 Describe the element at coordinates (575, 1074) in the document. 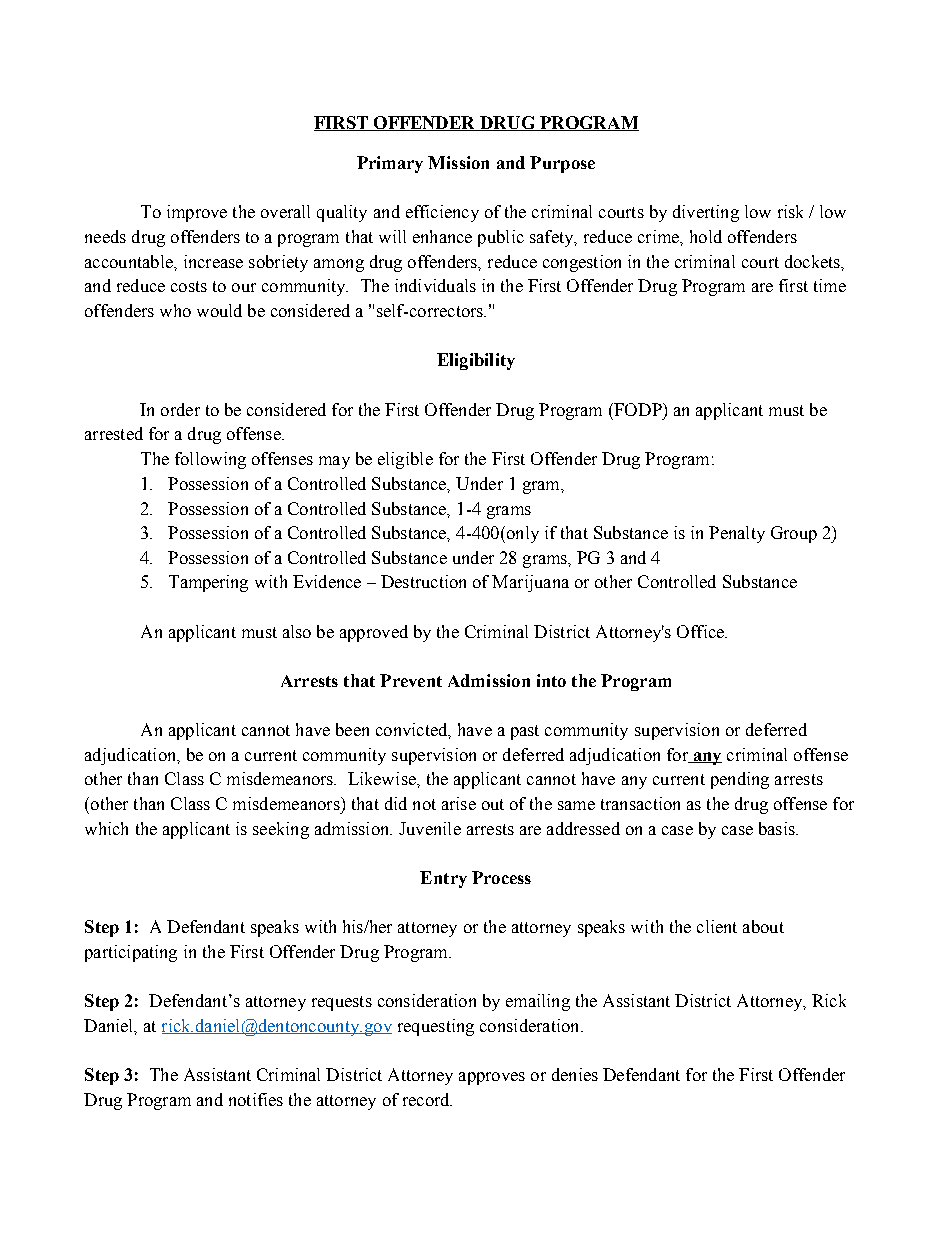

I see `denies` at that location.
